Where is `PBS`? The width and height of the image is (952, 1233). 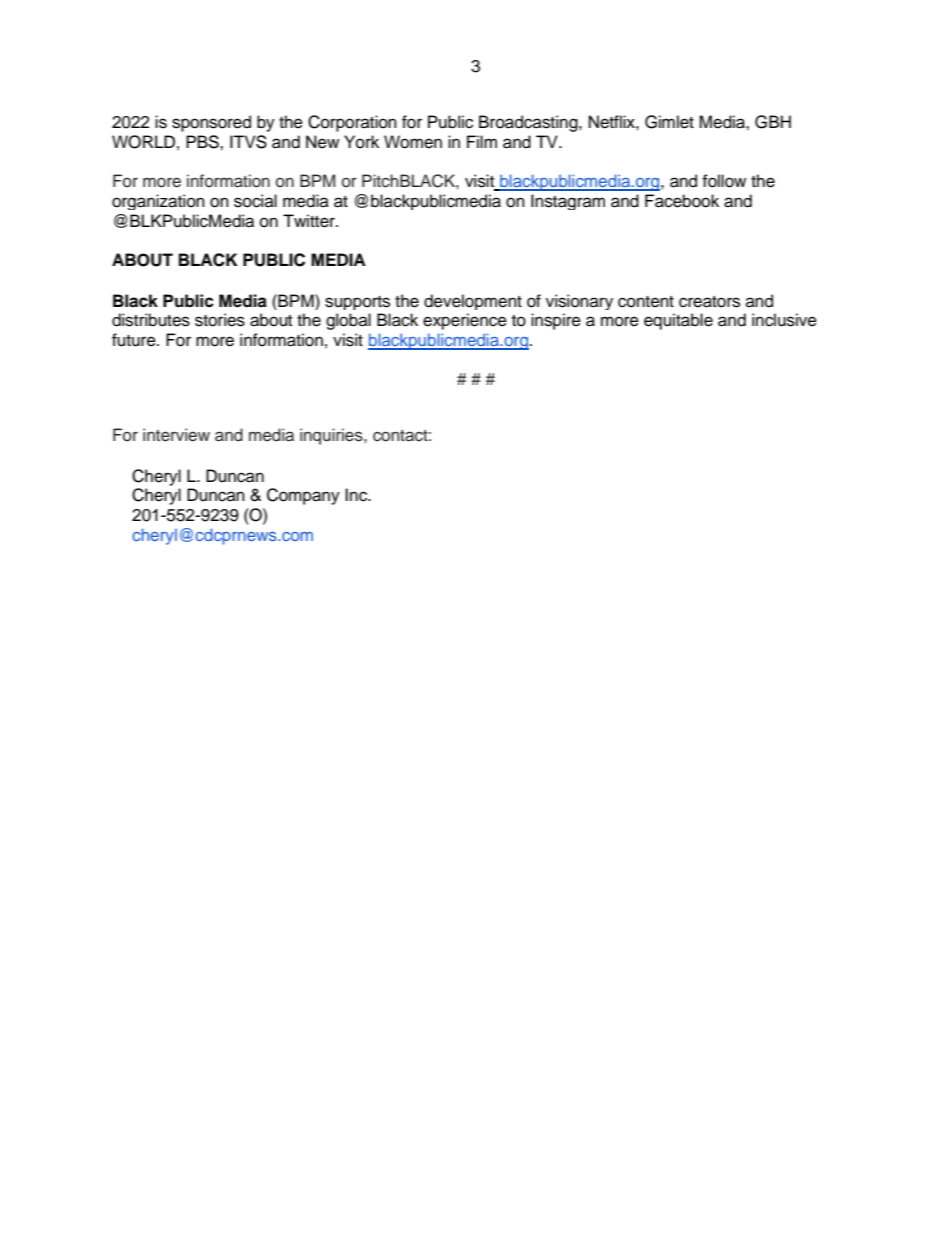
PBS is located at coordinates (203, 142).
